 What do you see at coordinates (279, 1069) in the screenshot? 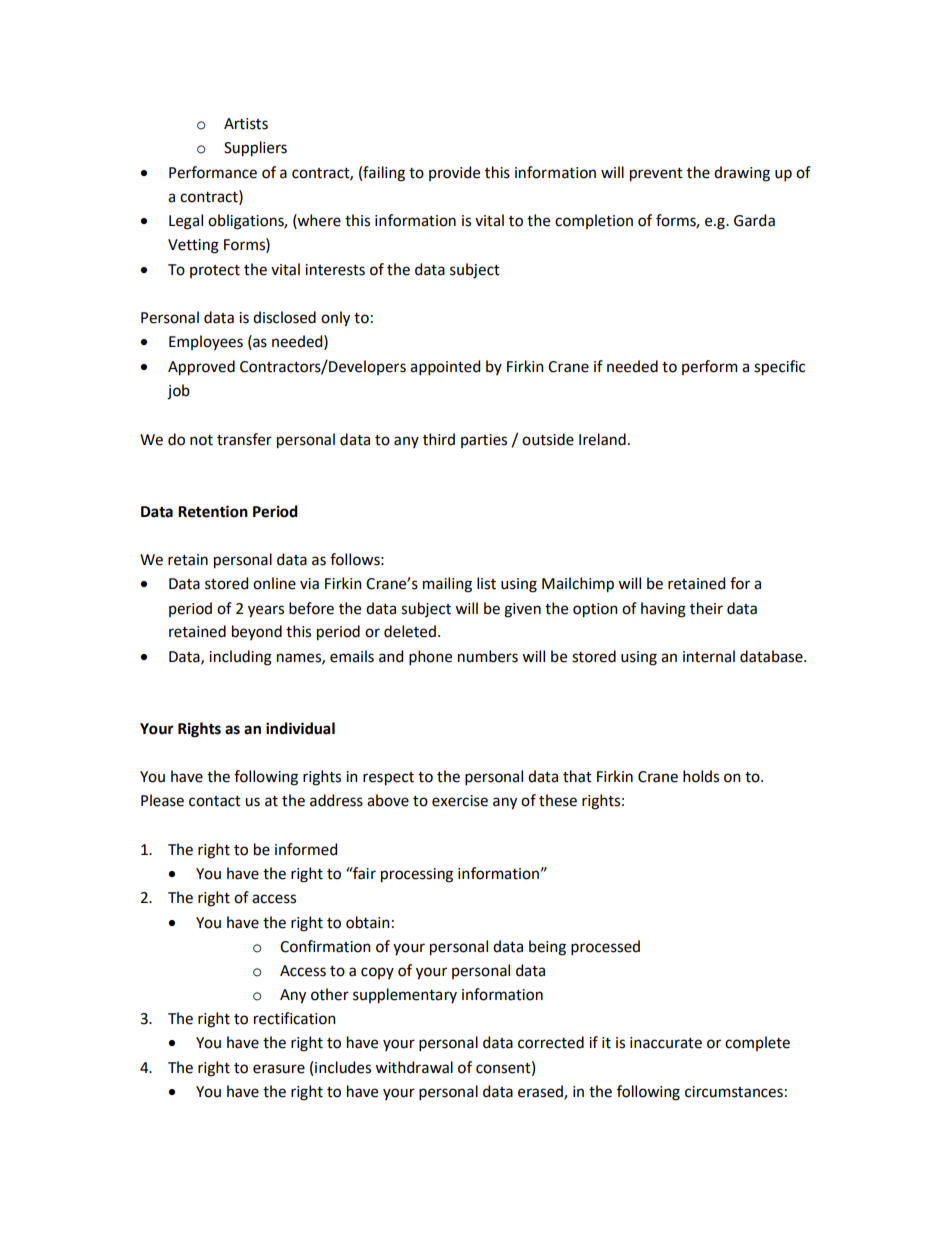
I see `erasure` at bounding box center [279, 1069].
